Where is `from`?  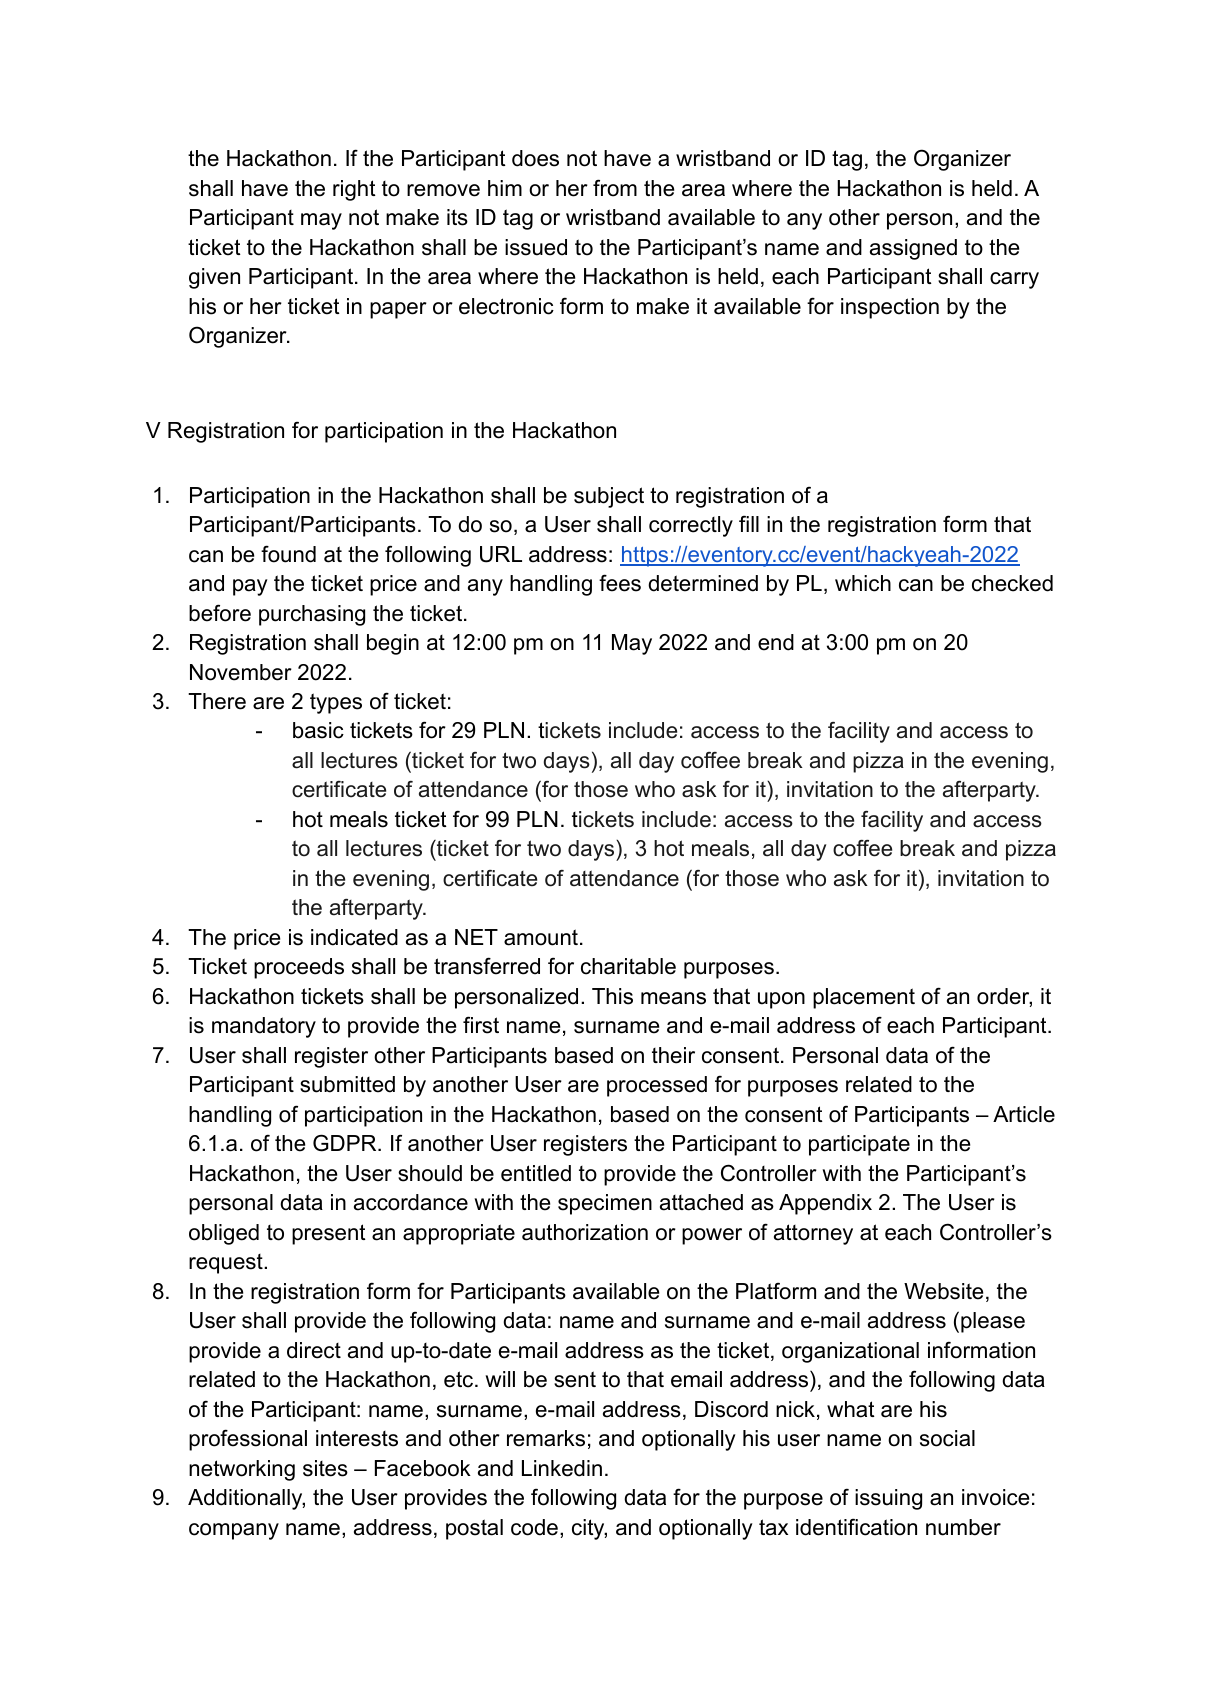 from is located at coordinates (615, 188).
